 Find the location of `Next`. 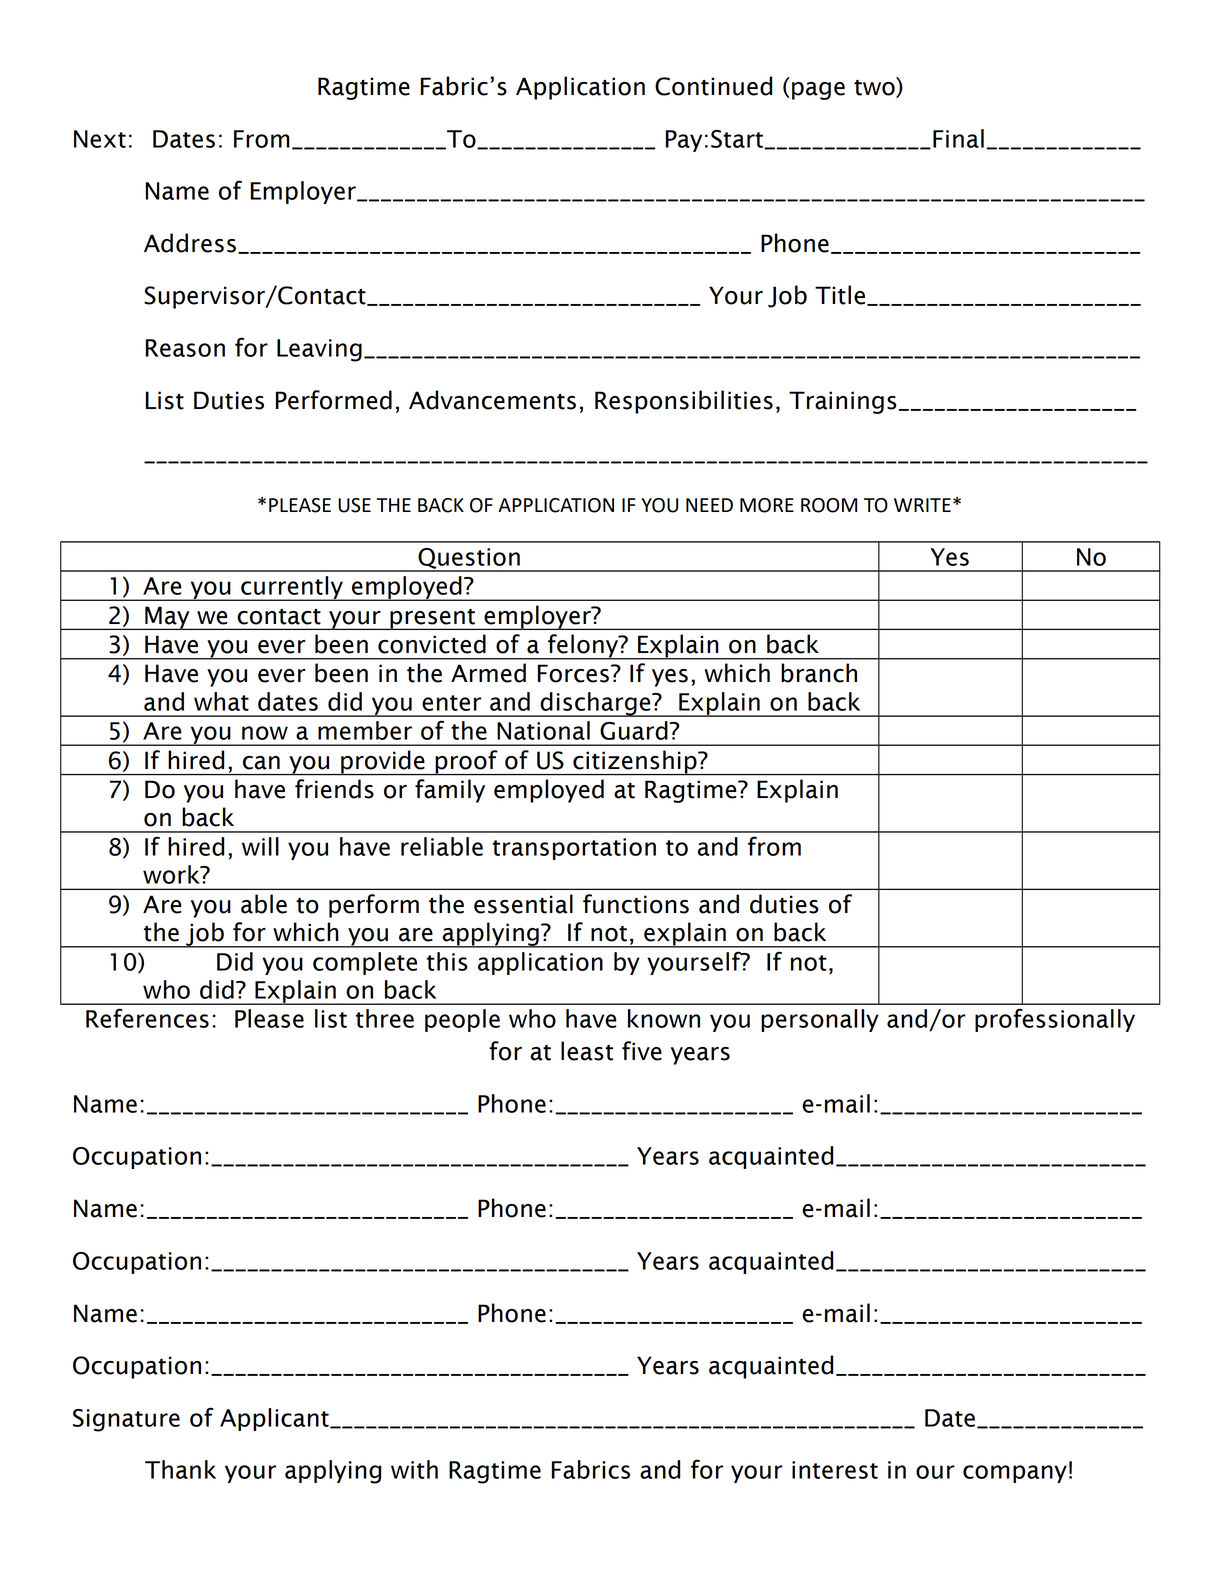

Next is located at coordinates (100, 139).
